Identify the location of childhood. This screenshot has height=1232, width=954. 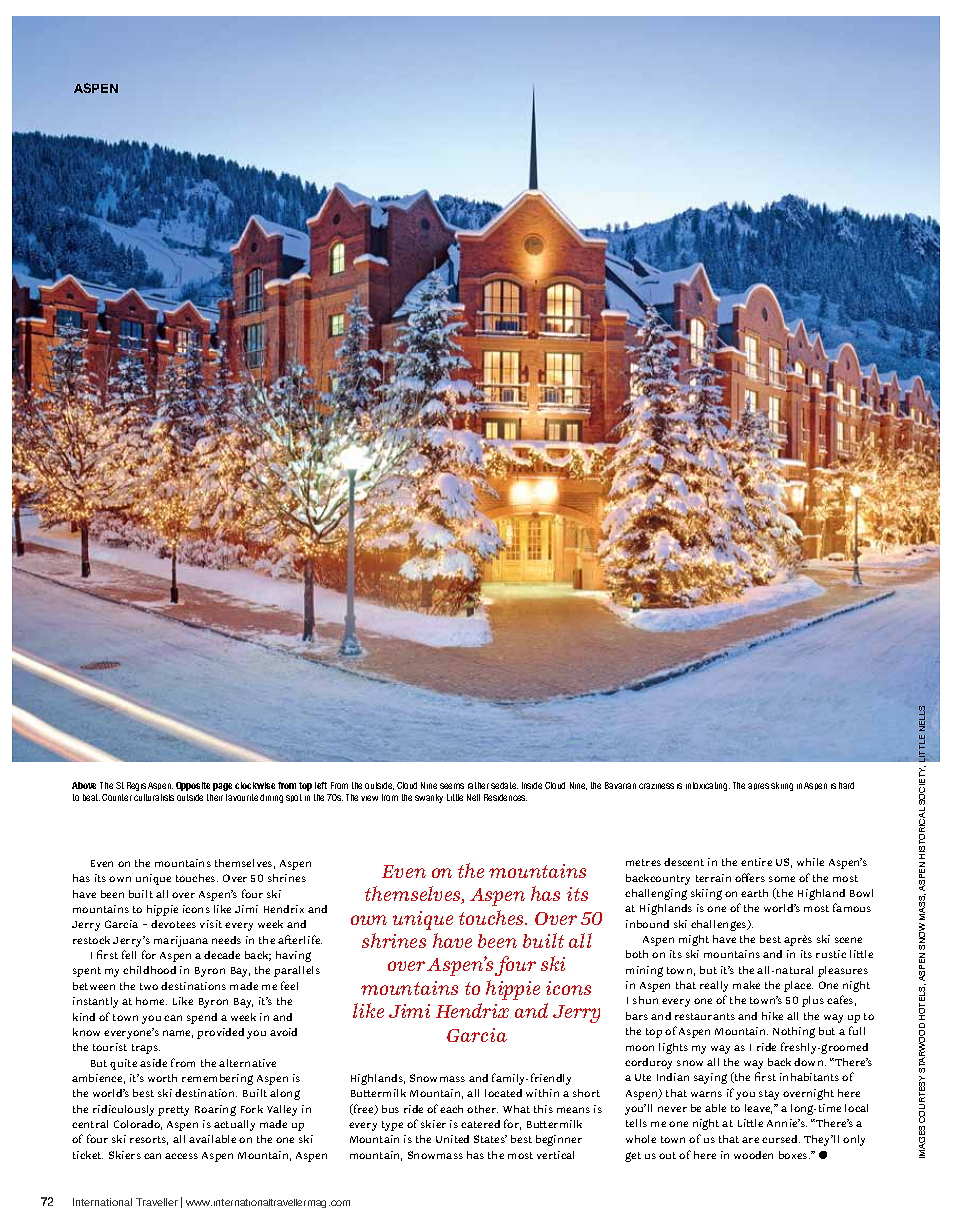
(149, 970).
